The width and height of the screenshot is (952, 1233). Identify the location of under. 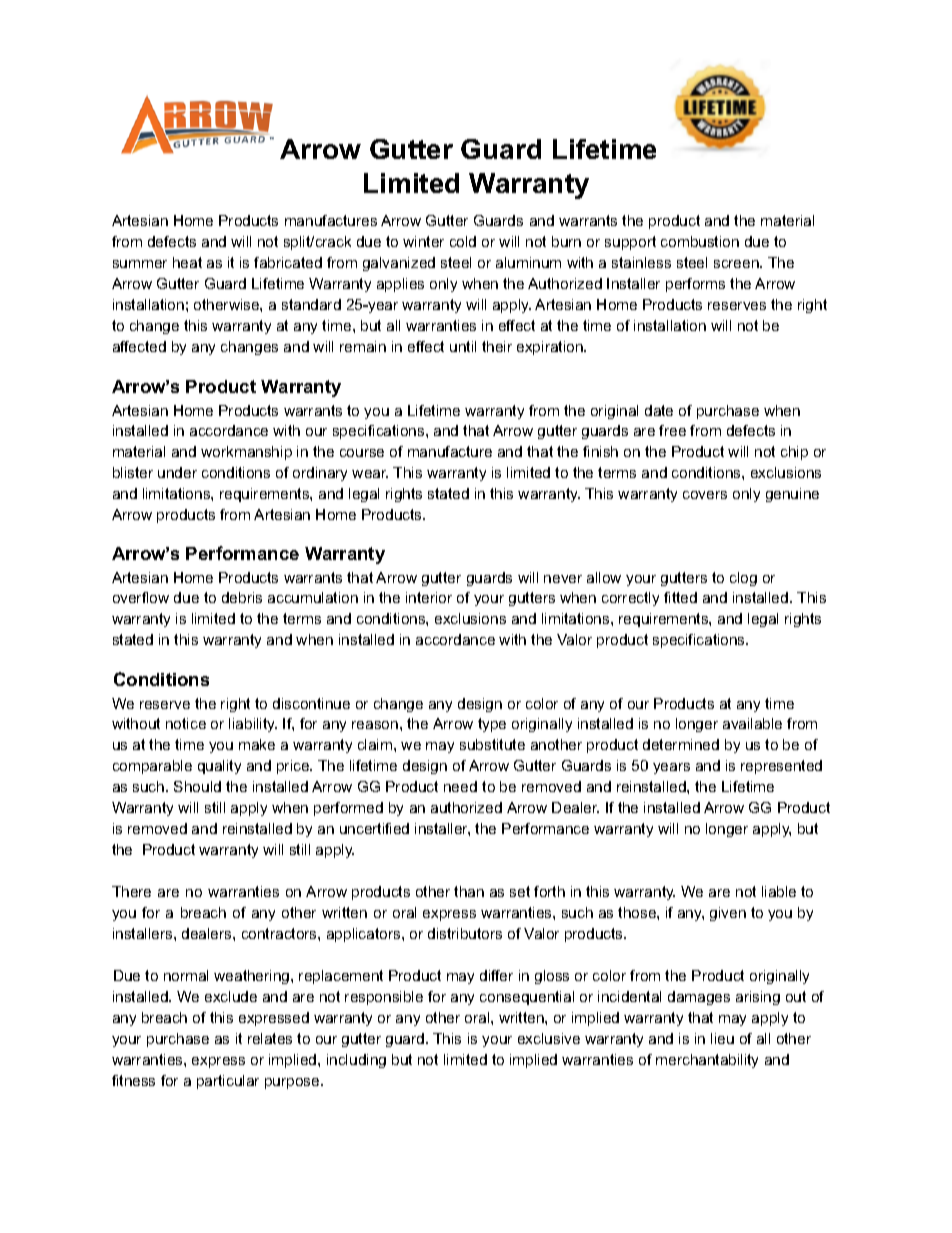
(177, 472).
